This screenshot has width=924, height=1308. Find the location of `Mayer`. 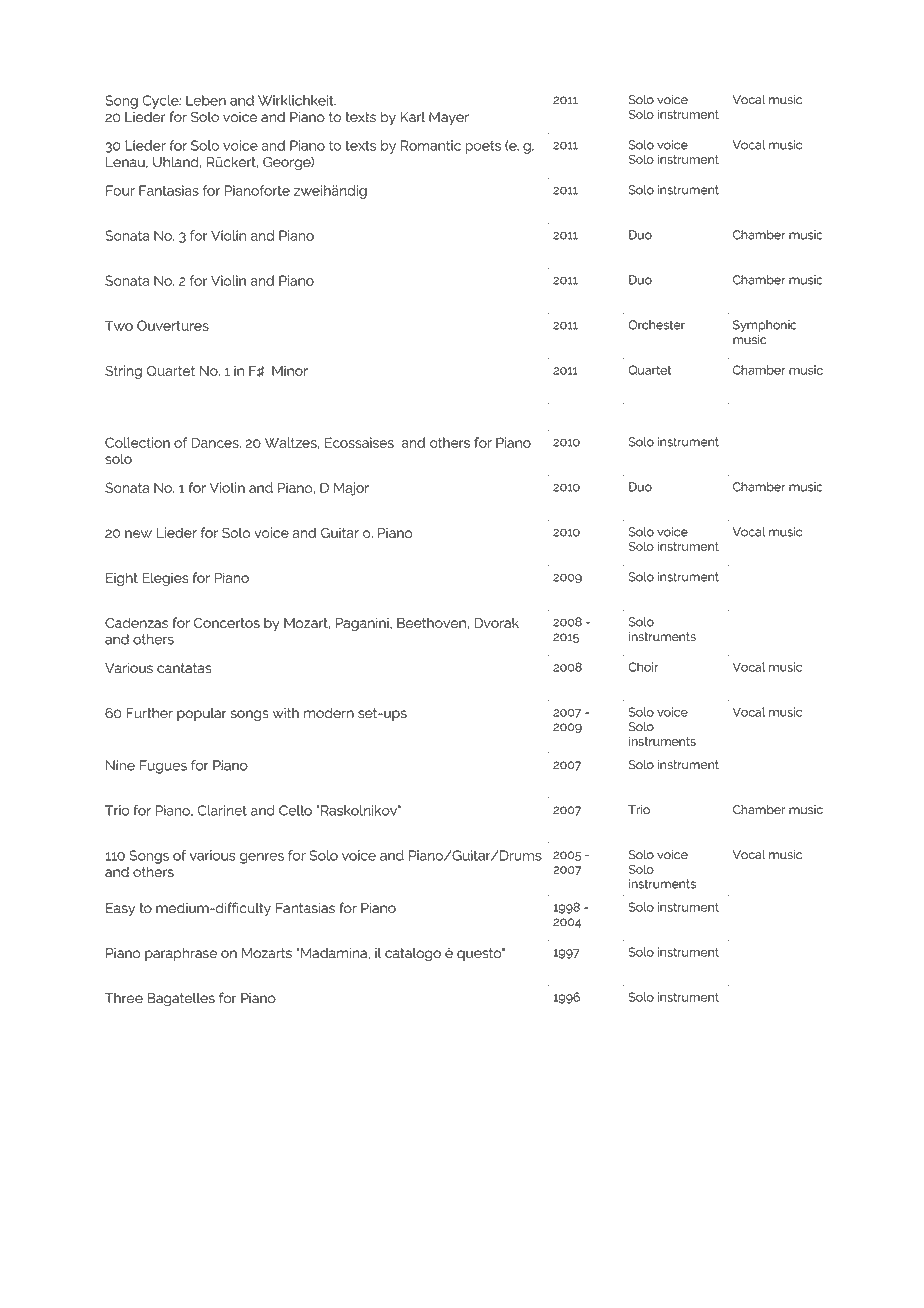

Mayer is located at coordinates (449, 118).
